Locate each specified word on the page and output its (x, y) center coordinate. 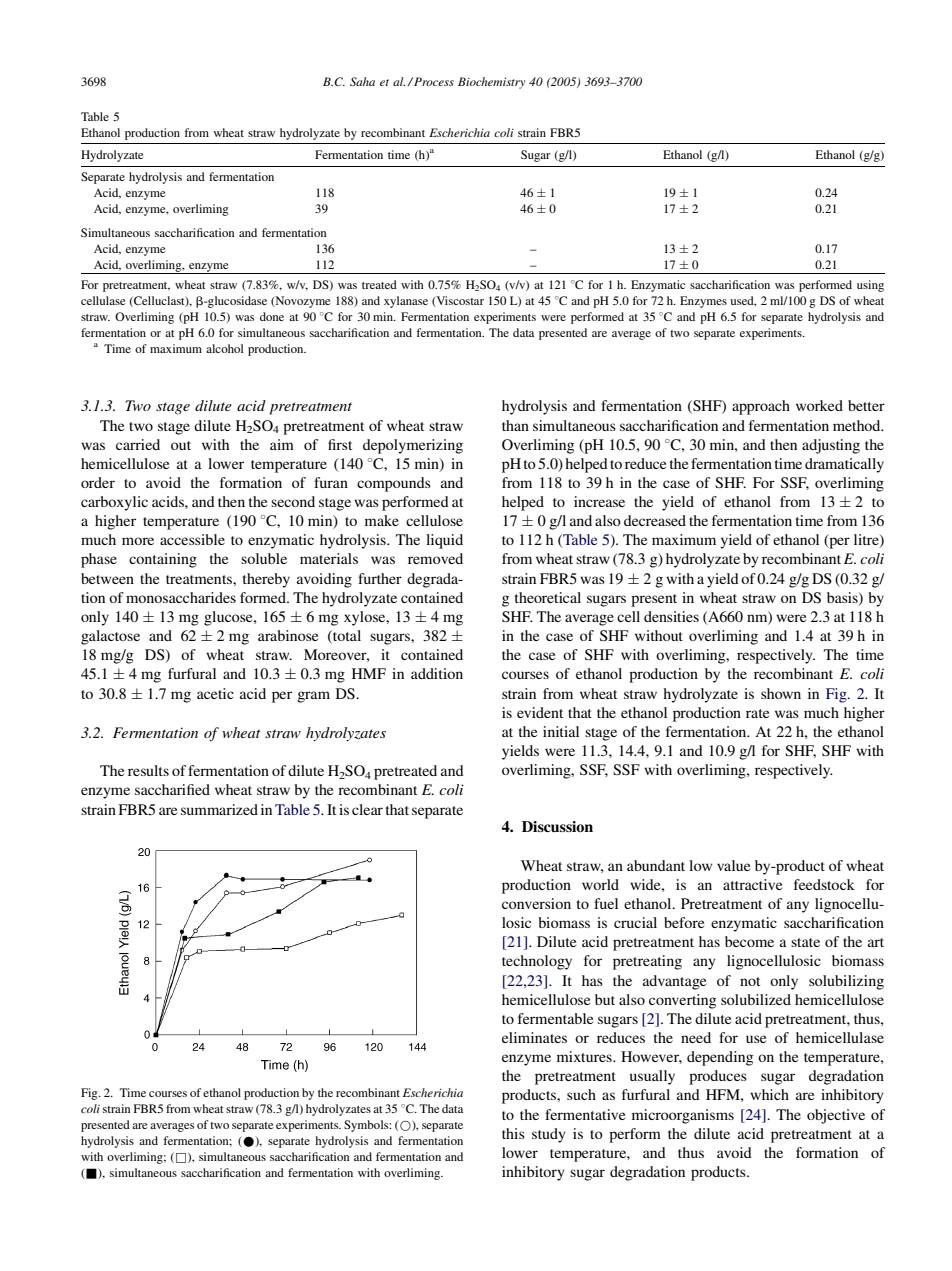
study (549, 1135)
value (733, 865)
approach (761, 407)
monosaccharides (181, 597)
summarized (219, 809)
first (340, 444)
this (513, 1133)
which (769, 1094)
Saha (362, 81)
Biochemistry (491, 83)
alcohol (224, 348)
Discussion (557, 826)
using (870, 286)
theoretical (548, 597)
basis (843, 598)
